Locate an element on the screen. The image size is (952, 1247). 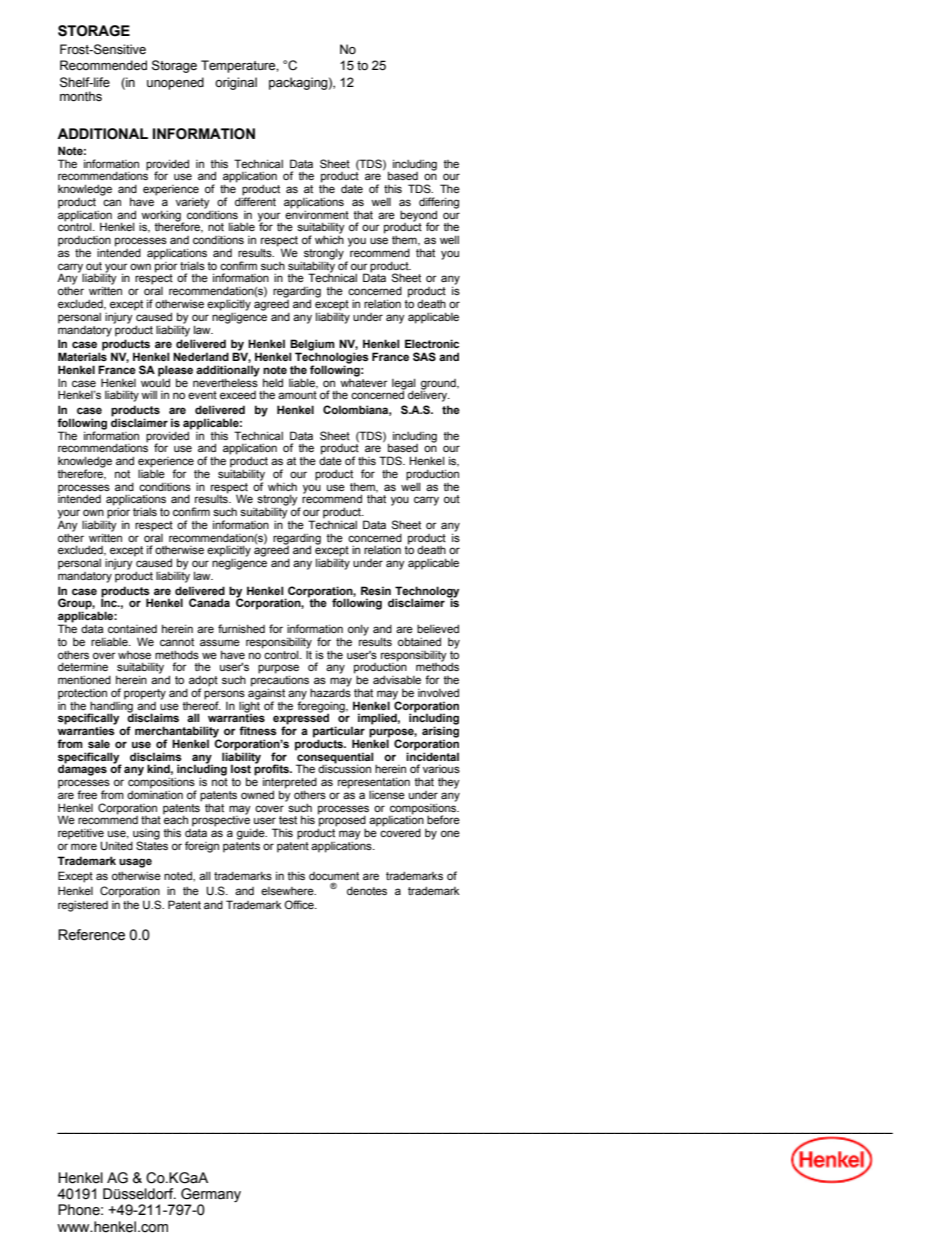
will is located at coordinates (149, 395).
